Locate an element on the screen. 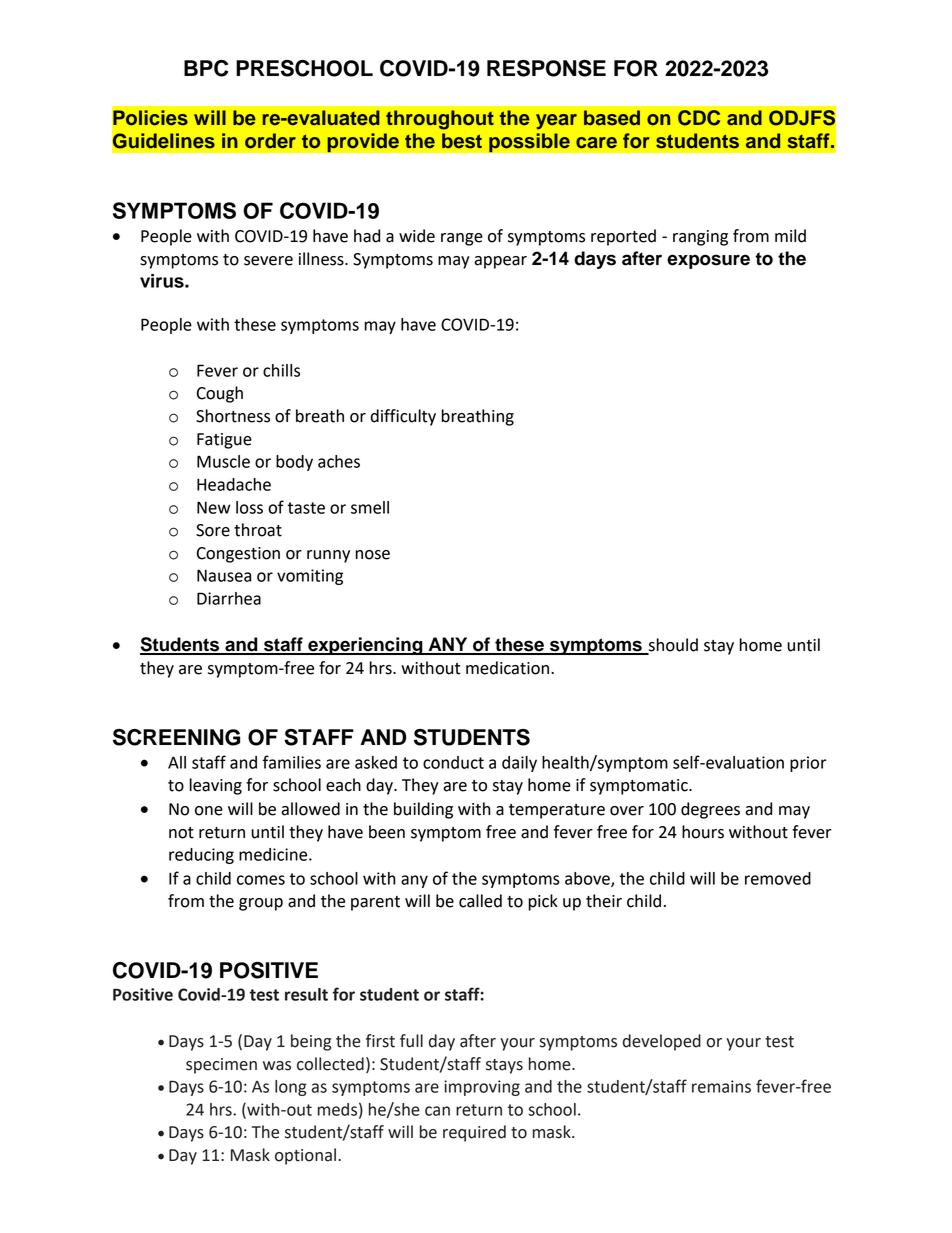 The image size is (952, 1233). remains is located at coordinates (721, 1086).
